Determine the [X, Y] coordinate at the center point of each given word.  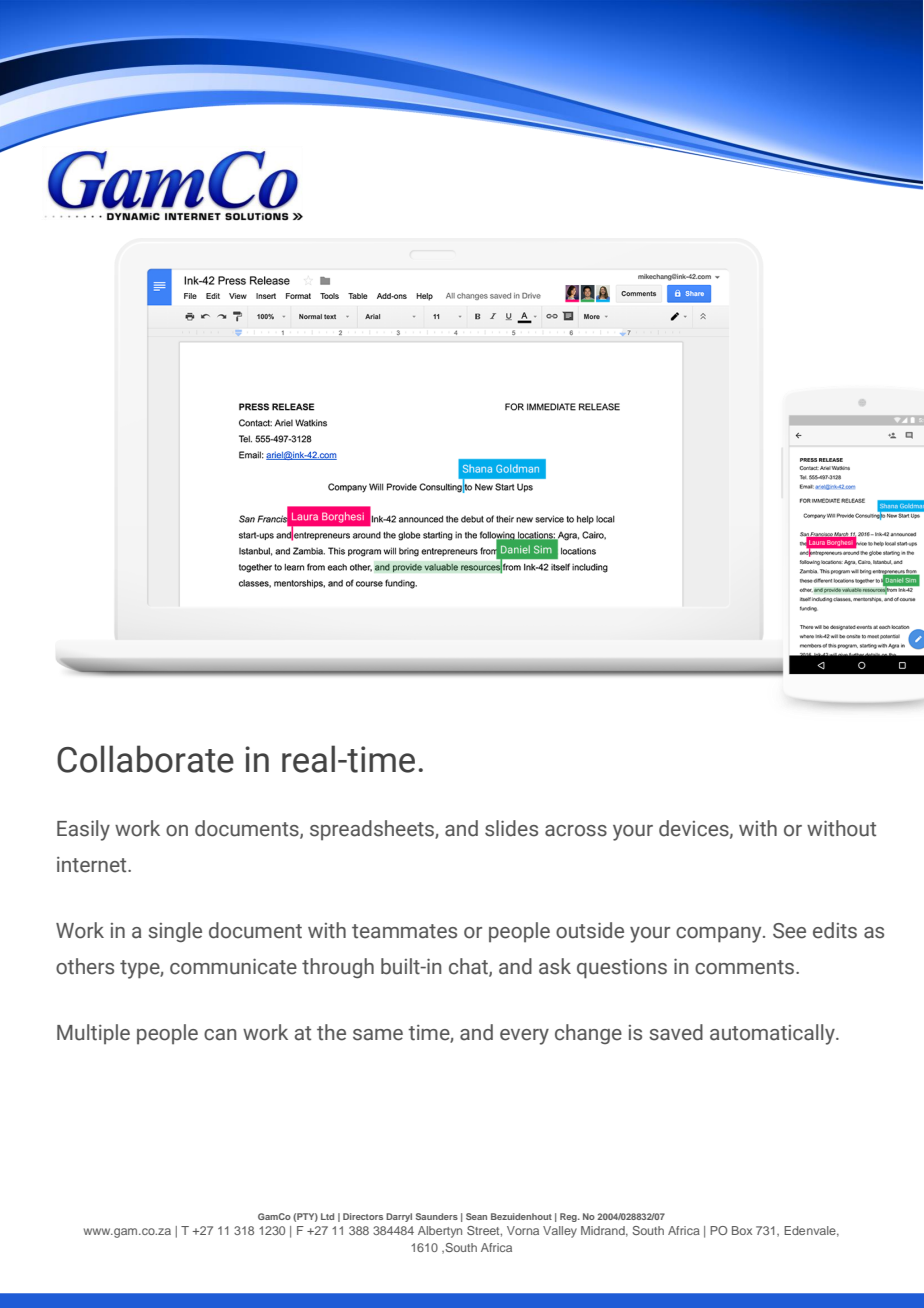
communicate [233, 966]
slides [511, 828]
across [576, 831]
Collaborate [145, 759]
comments [746, 967]
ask [555, 966]
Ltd [327, 1216]
